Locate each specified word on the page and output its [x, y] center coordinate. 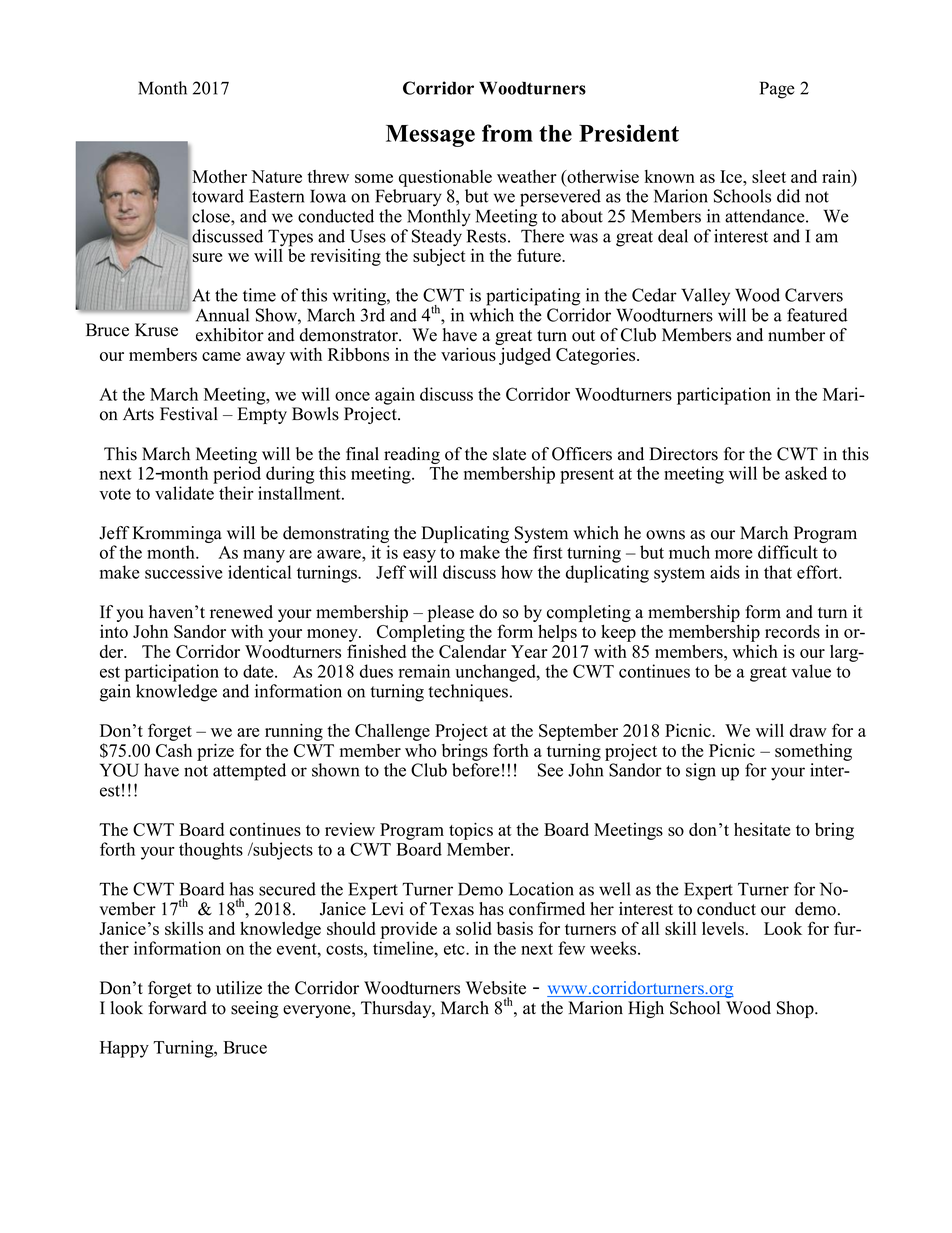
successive [184, 572]
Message [430, 136]
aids [725, 572]
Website [496, 988]
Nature [276, 176]
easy [419, 556]
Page [777, 90]
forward [177, 1008]
